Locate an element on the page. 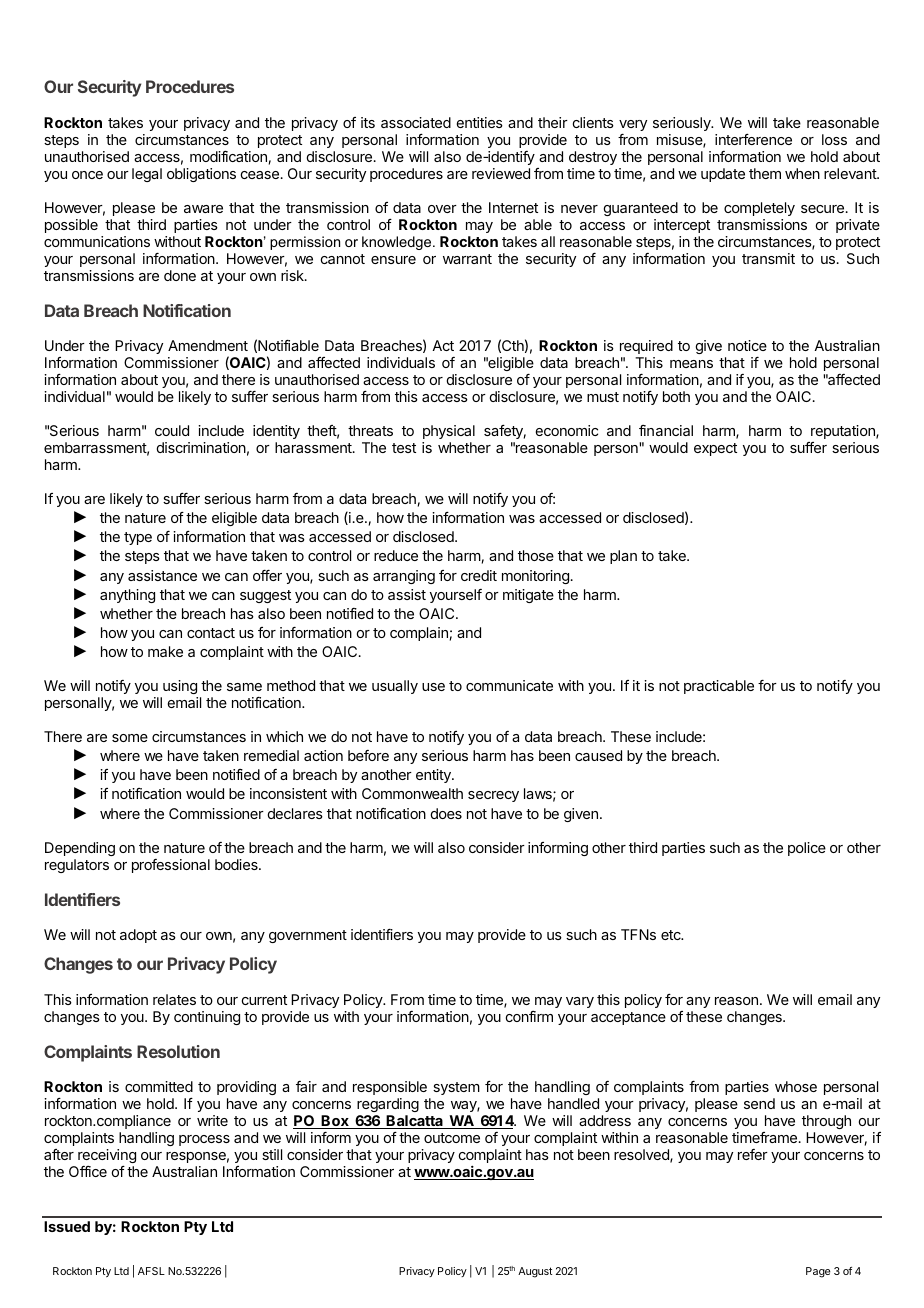 Image resolution: width=924 pixels, height=1308 pixels. them is located at coordinates (765, 173).
